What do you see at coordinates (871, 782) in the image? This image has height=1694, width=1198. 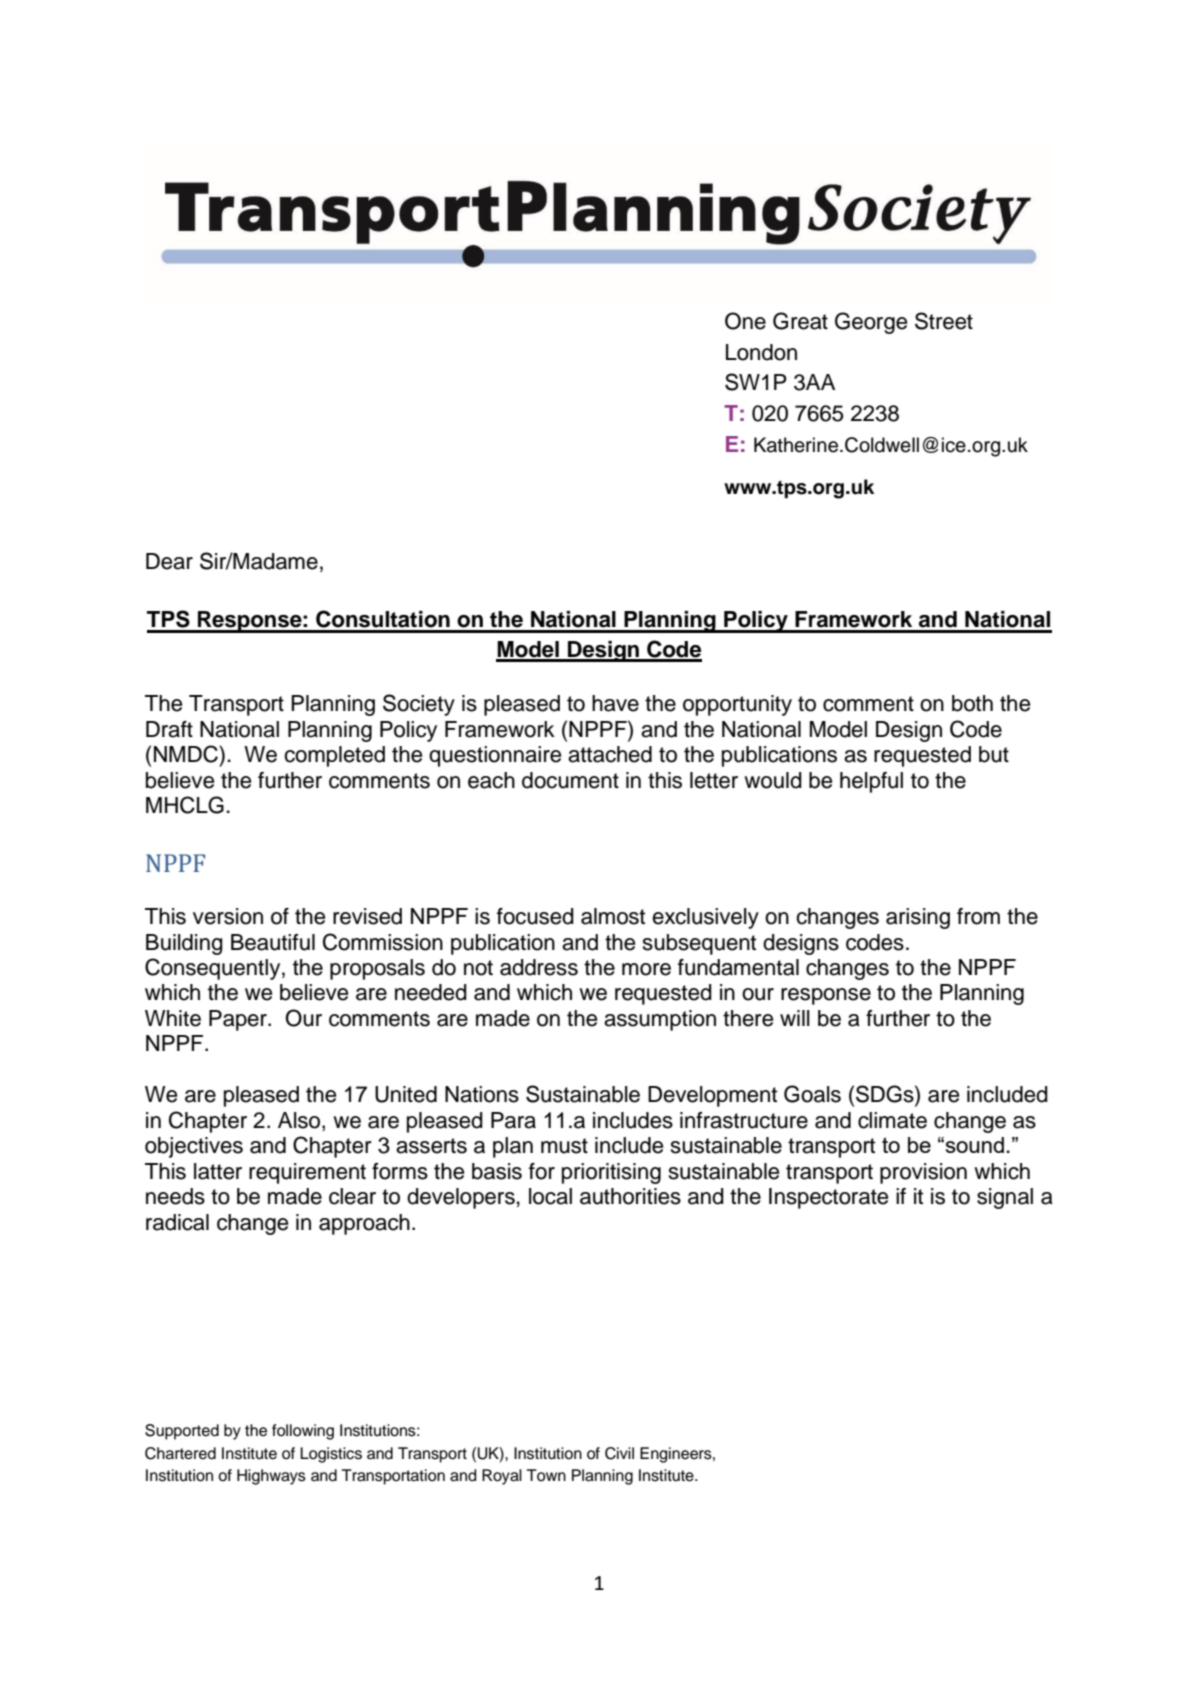 I see `helpful` at bounding box center [871, 782].
